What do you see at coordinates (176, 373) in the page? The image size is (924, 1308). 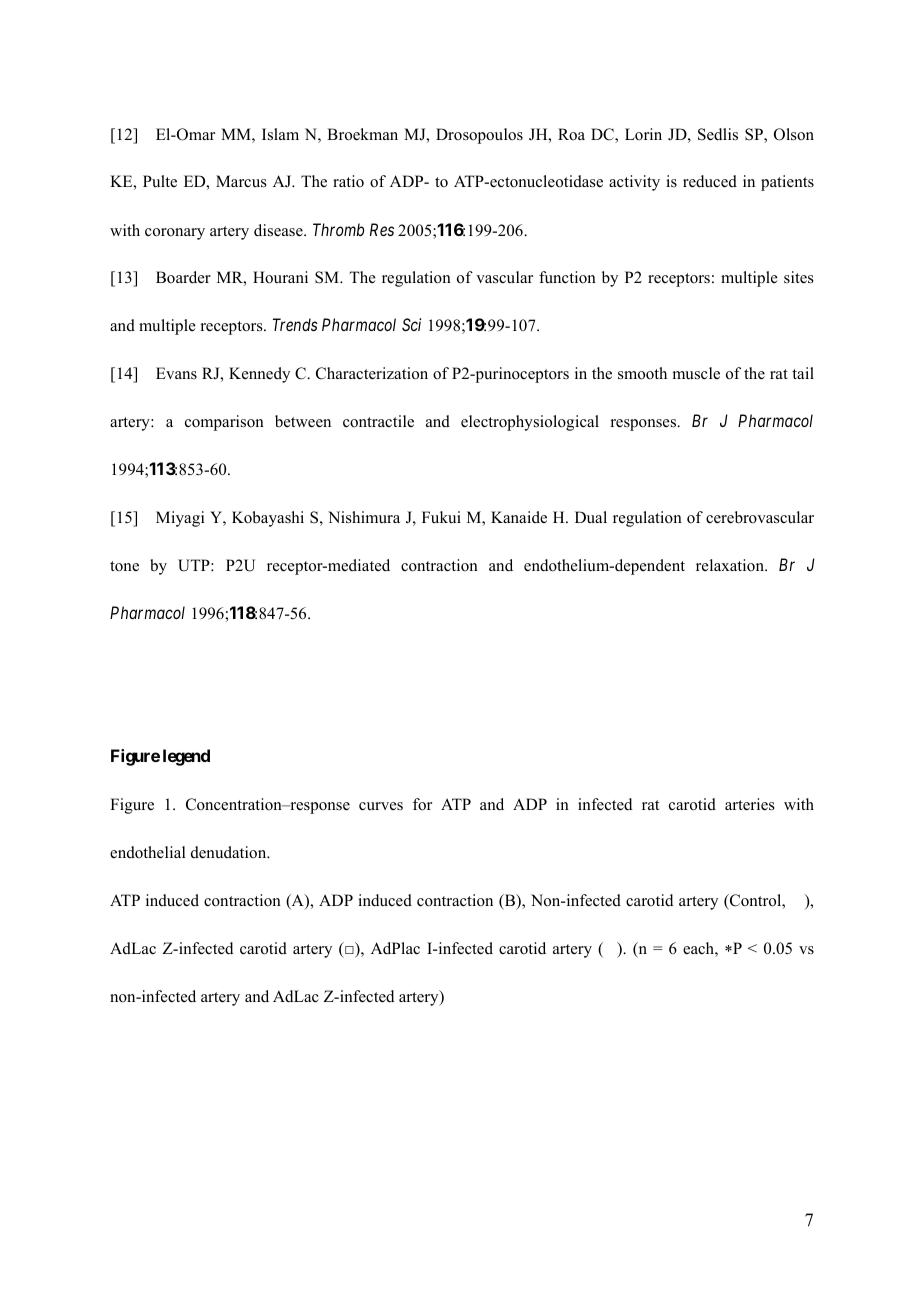 I see `Evans` at bounding box center [176, 373].
